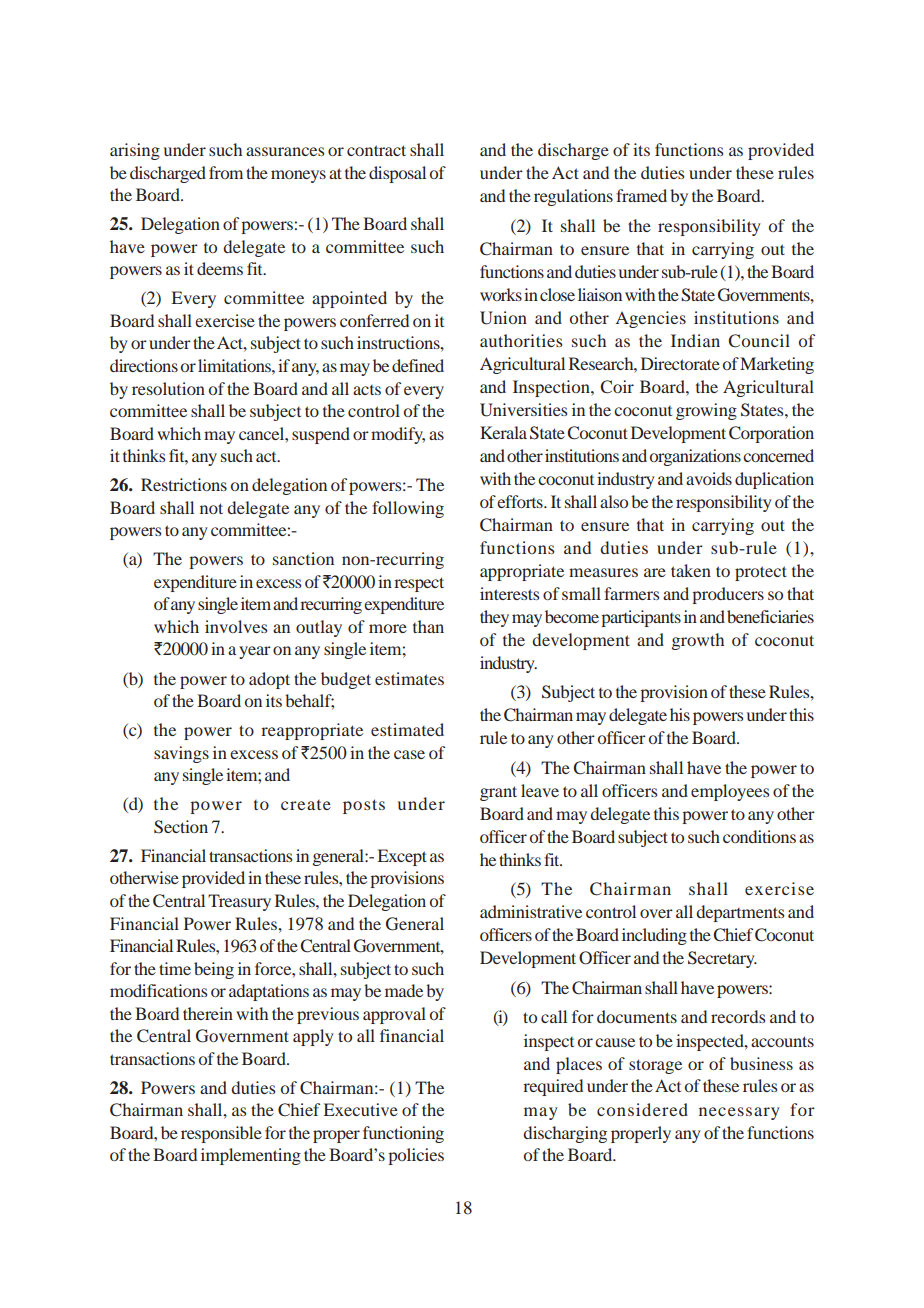 Image resolution: width=924 pixels, height=1308 pixels. Describe the element at coordinates (236, 626) in the page. I see `involves` at that location.
